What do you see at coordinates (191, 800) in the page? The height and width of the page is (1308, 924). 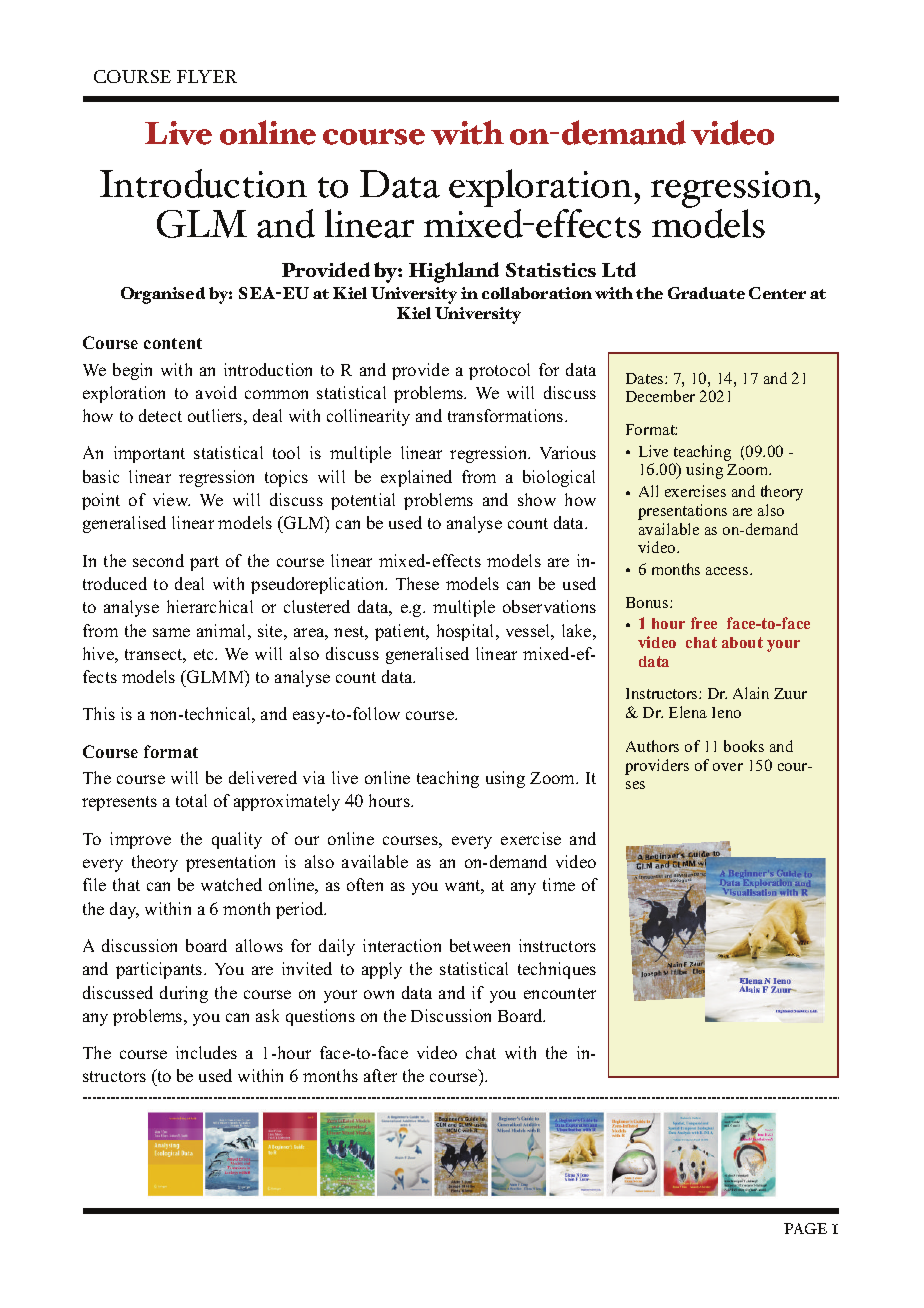 I see `total` at bounding box center [191, 800].
